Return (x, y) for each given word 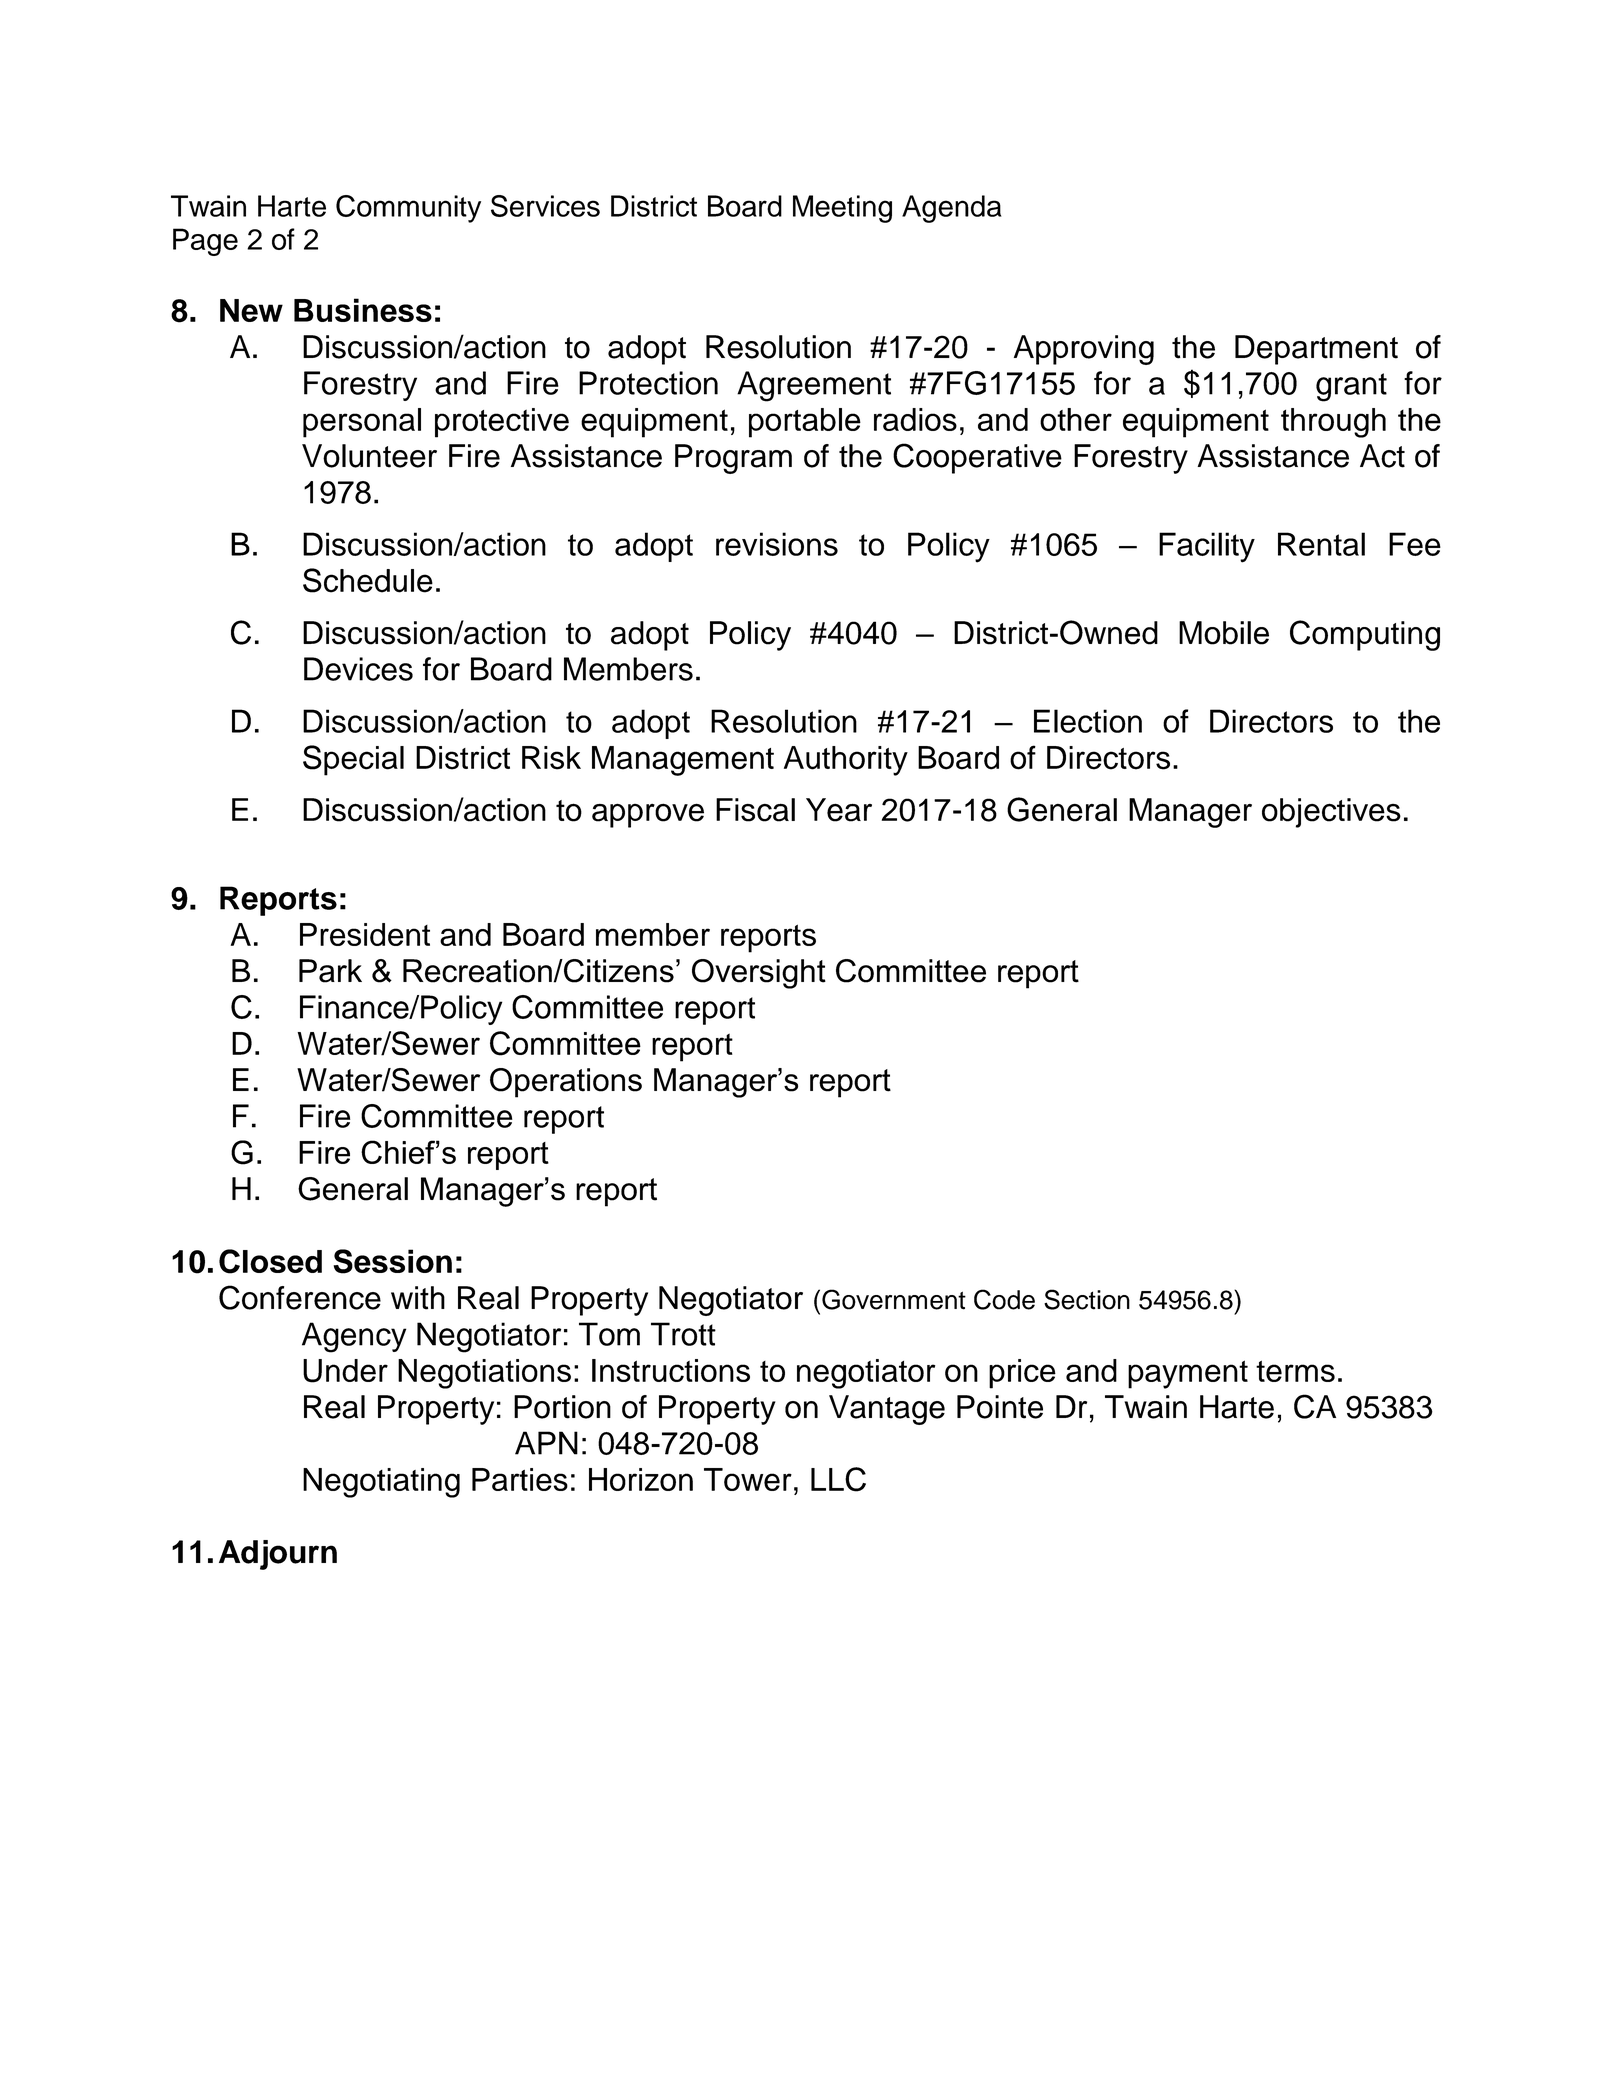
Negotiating (381, 1483)
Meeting (842, 209)
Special (353, 760)
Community (408, 209)
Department (1316, 350)
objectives (1331, 813)
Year (839, 810)
